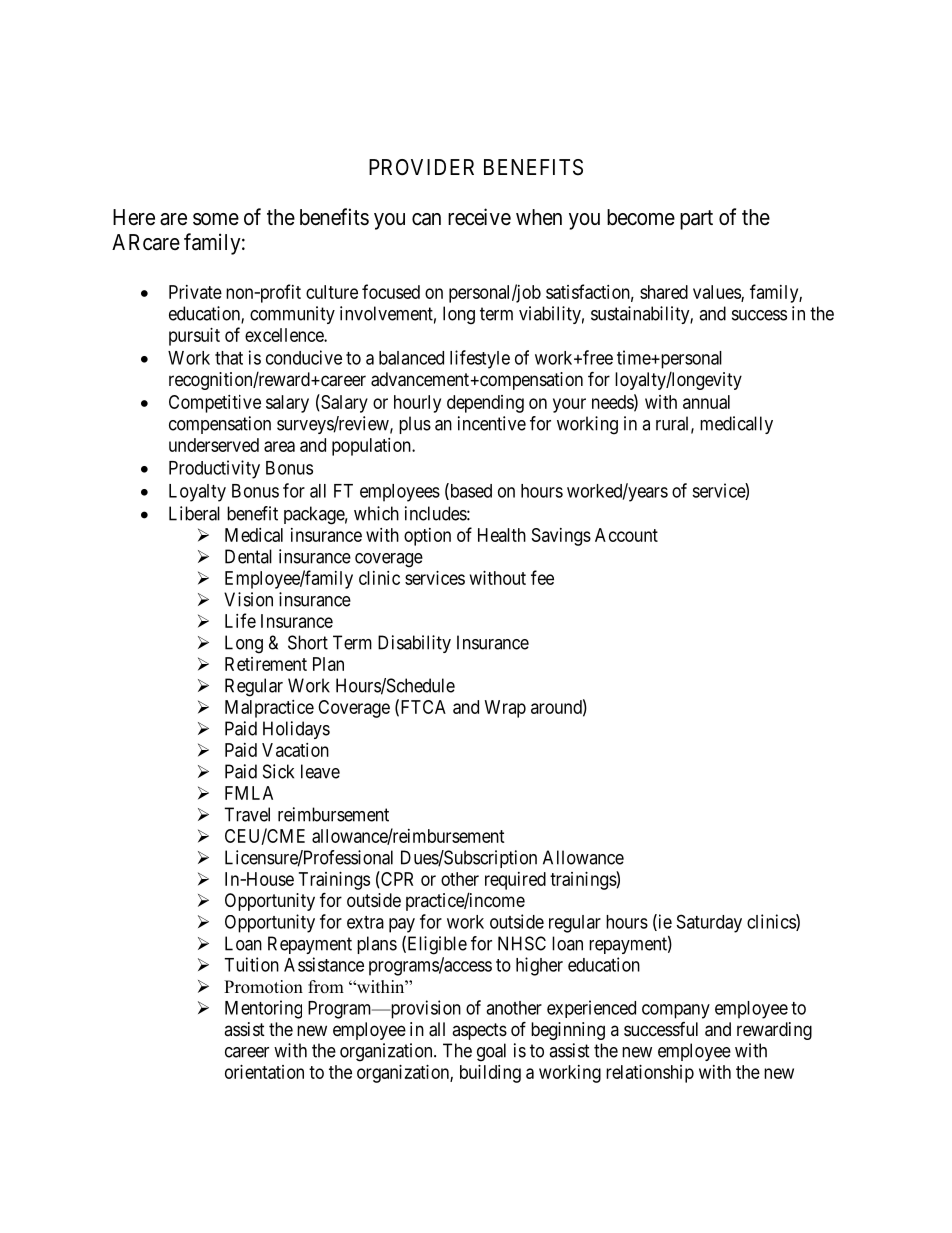 This screenshot has width=952, height=1233. Describe the element at coordinates (414, 644) in the screenshot. I see `Disability` at that location.
